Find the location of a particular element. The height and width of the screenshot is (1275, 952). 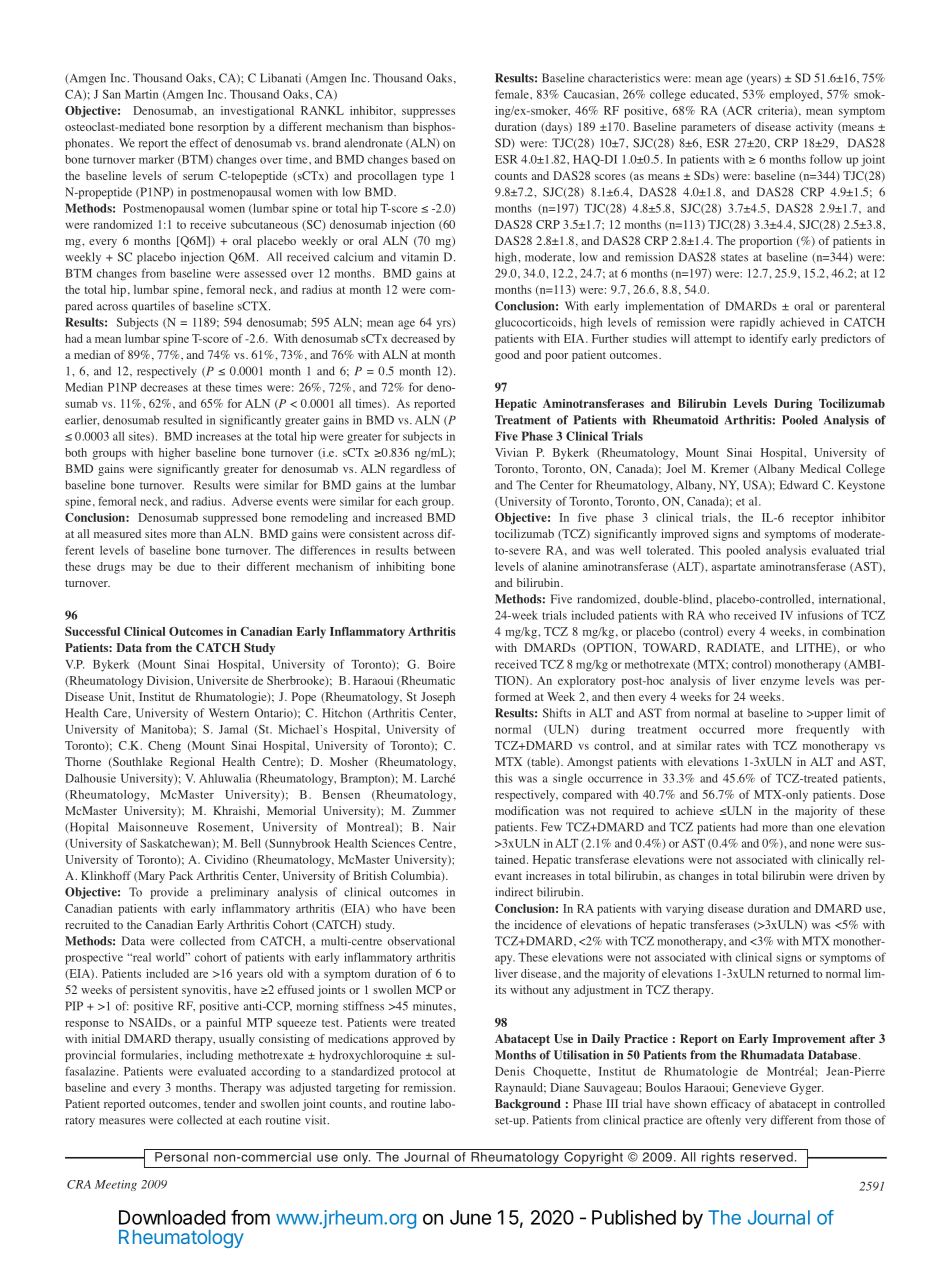

Martin is located at coordinates (141, 94).
